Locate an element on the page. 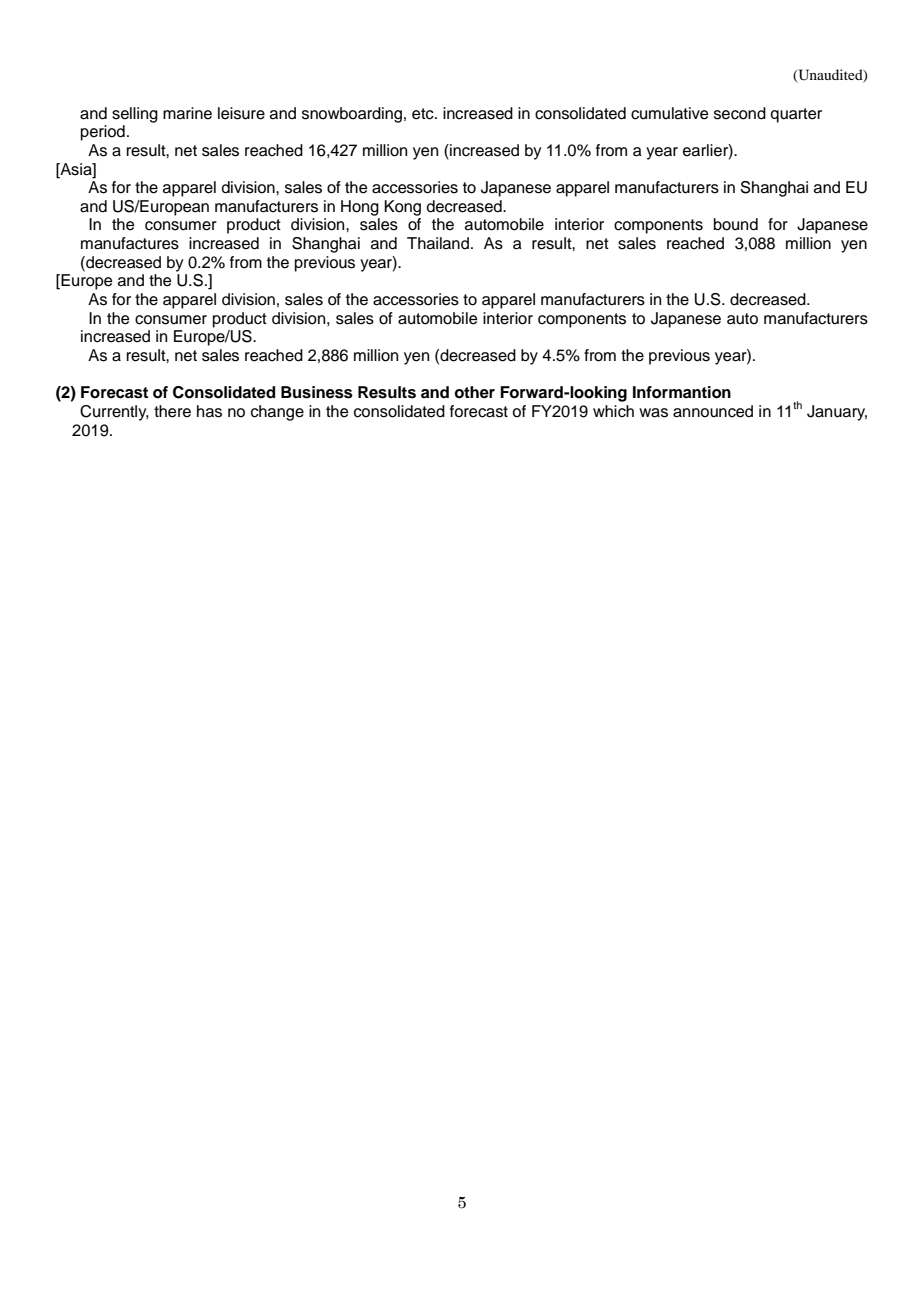  etc is located at coordinates (424, 114).
